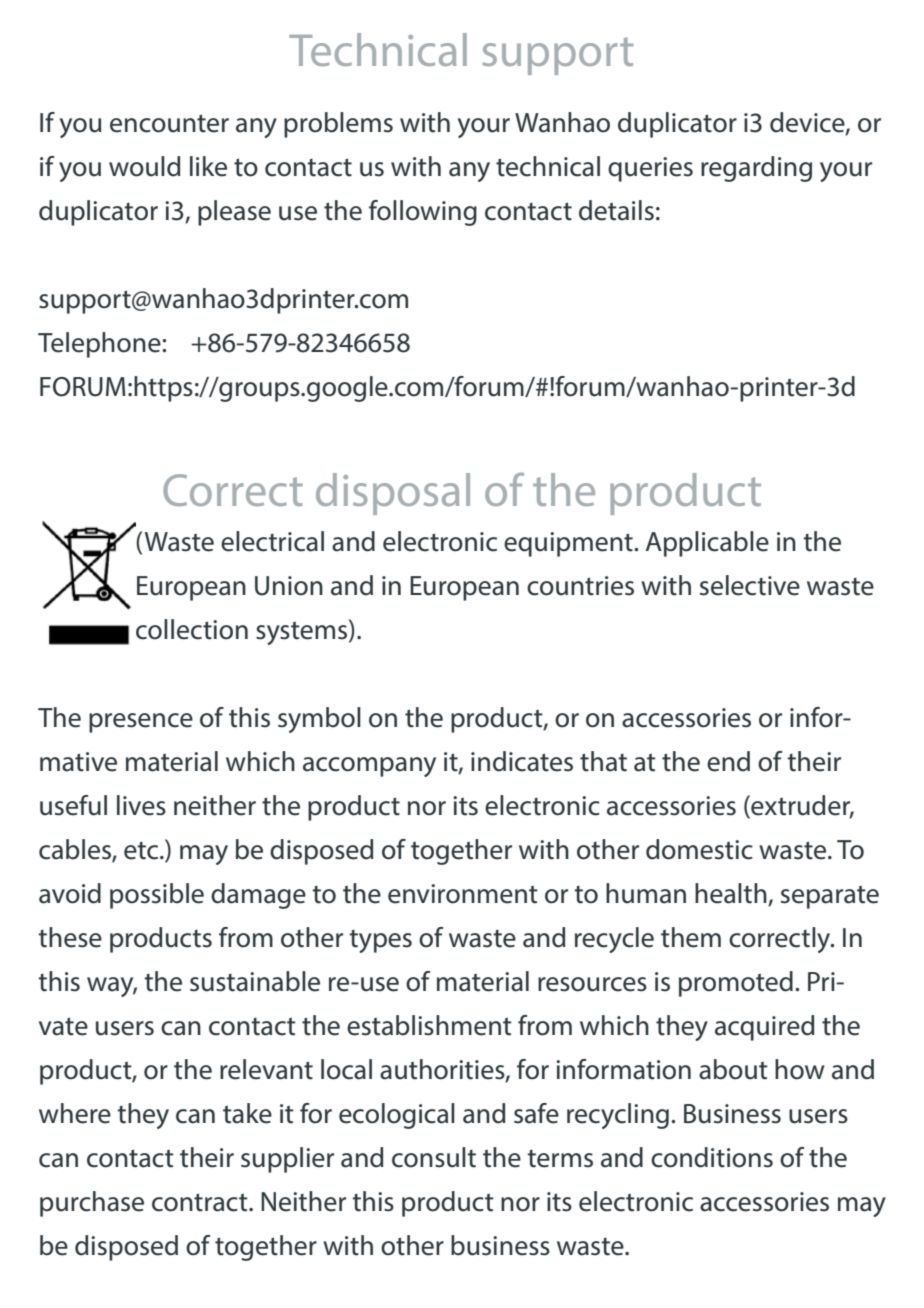 This document has width=924, height=1308. Describe the element at coordinates (712, 1157) in the document. I see `conditions` at that location.
